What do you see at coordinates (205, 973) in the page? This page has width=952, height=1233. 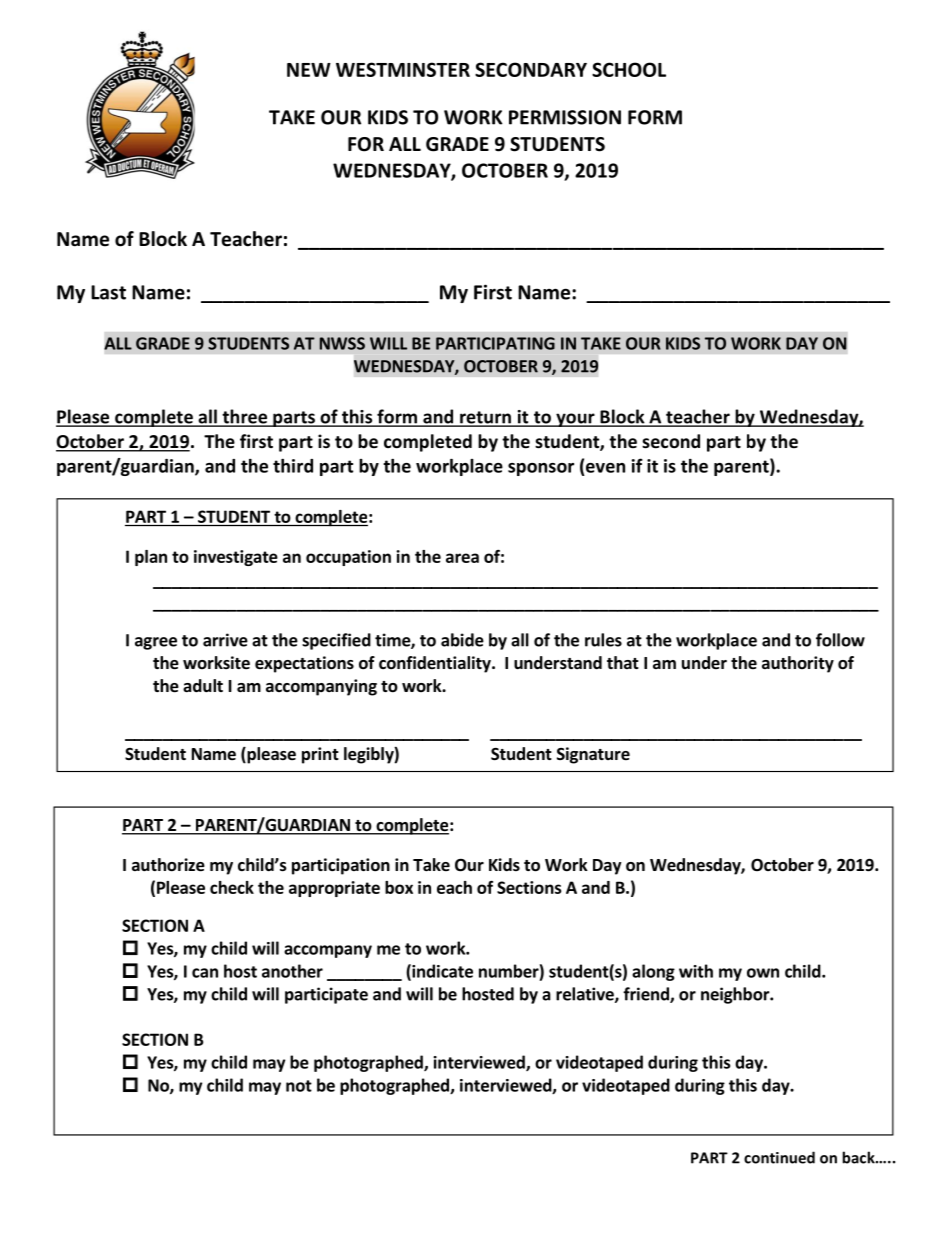 I see `can` at bounding box center [205, 973].
